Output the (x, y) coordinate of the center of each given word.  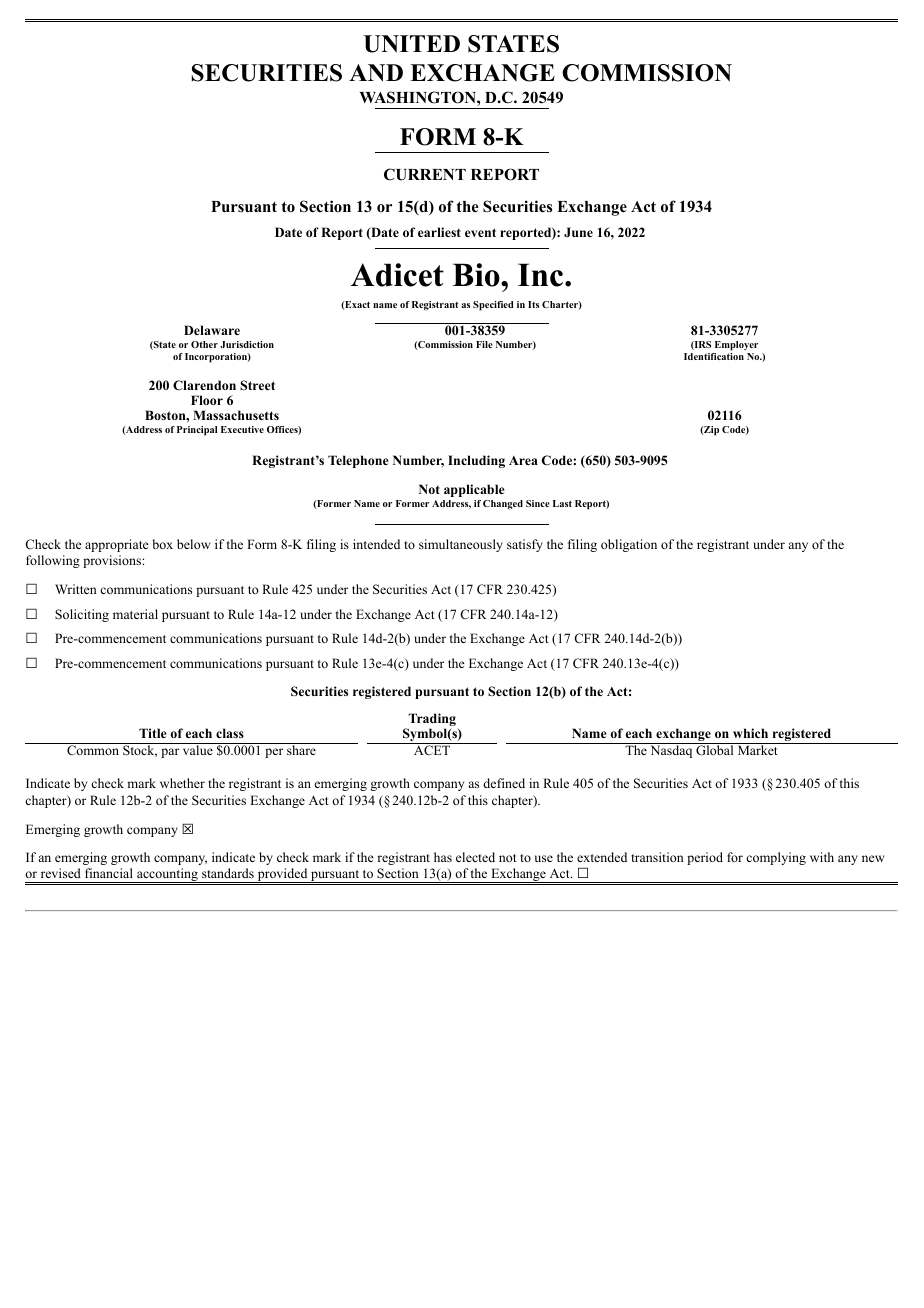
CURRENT (425, 174)
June (578, 232)
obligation (629, 545)
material (135, 614)
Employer (736, 346)
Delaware (212, 330)
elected (475, 857)
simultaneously (461, 545)
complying (776, 858)
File (484, 344)
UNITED (412, 44)
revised (61, 873)
